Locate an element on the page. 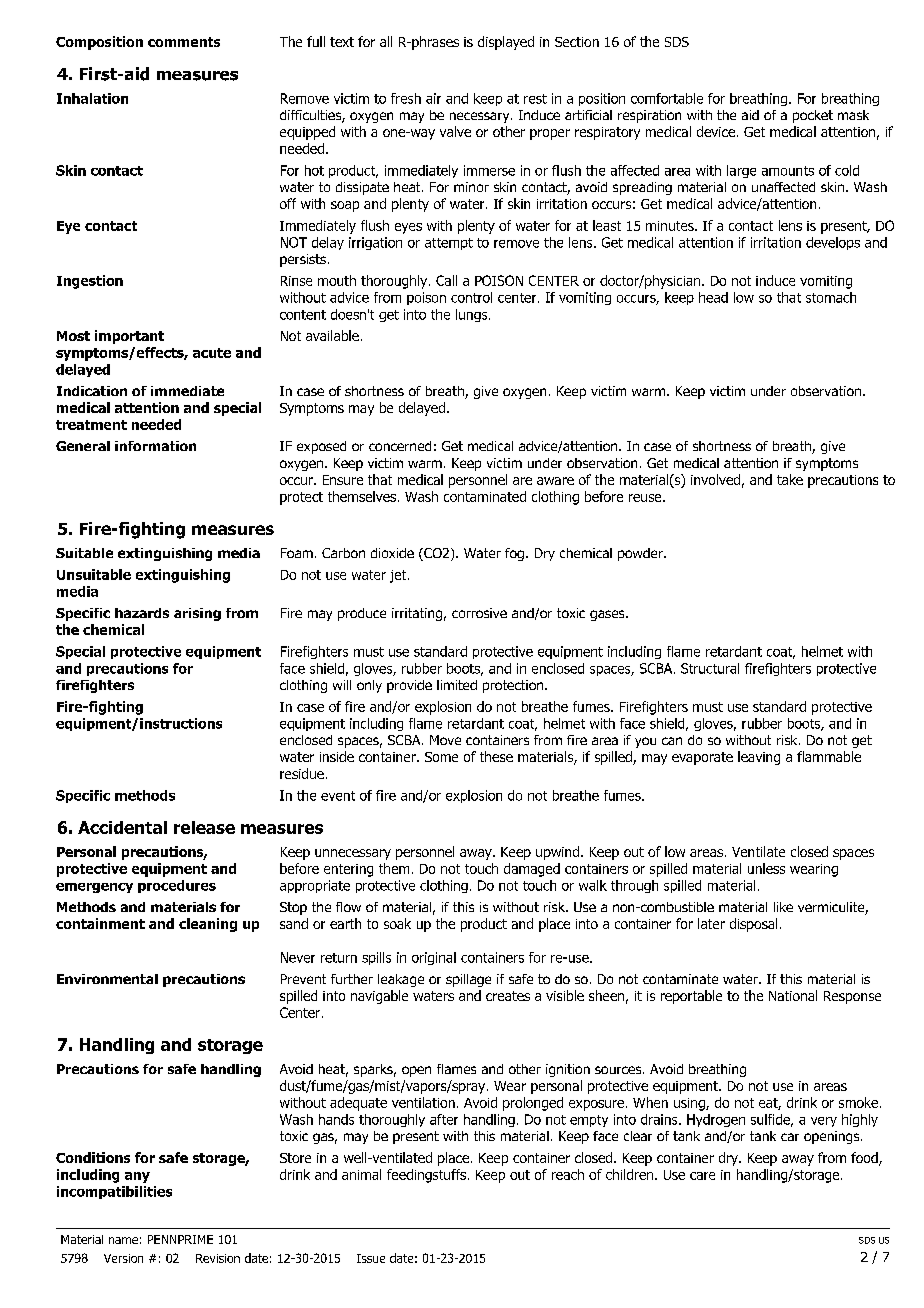 Image resolution: width=924 pixels, height=1308 pixels. Issue is located at coordinates (371, 1258).
